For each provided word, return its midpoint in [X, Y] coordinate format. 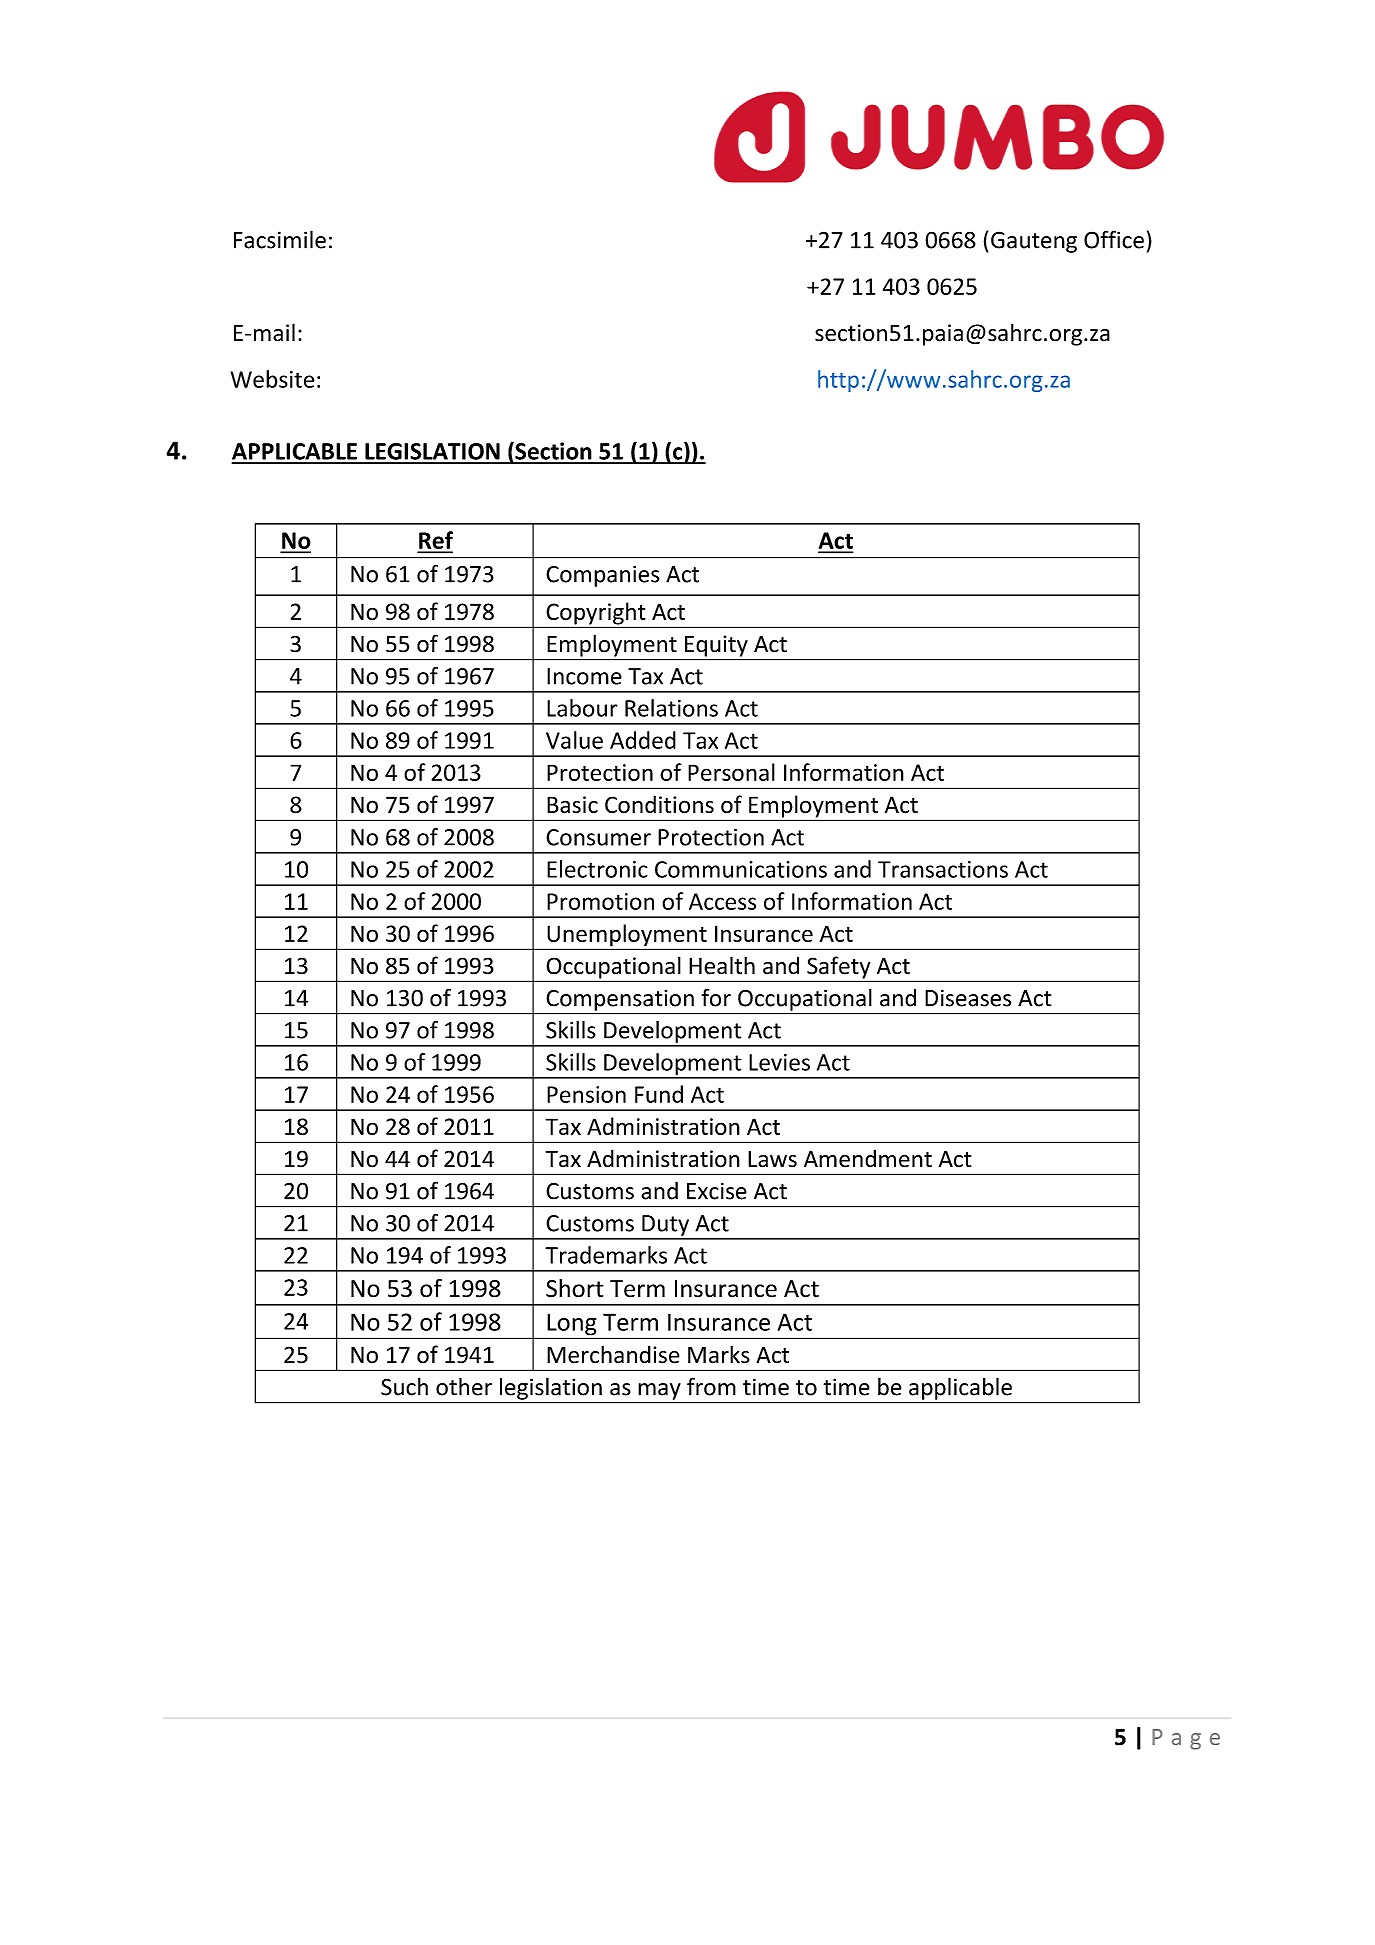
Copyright [596, 614]
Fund [659, 1094]
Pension [586, 1094]
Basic [572, 805]
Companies [603, 576]
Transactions [943, 869]
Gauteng [1034, 242]
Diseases [968, 998]
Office [1114, 239]
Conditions [659, 804]
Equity [716, 646]
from [711, 1386]
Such [404, 1386]
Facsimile [280, 239]
